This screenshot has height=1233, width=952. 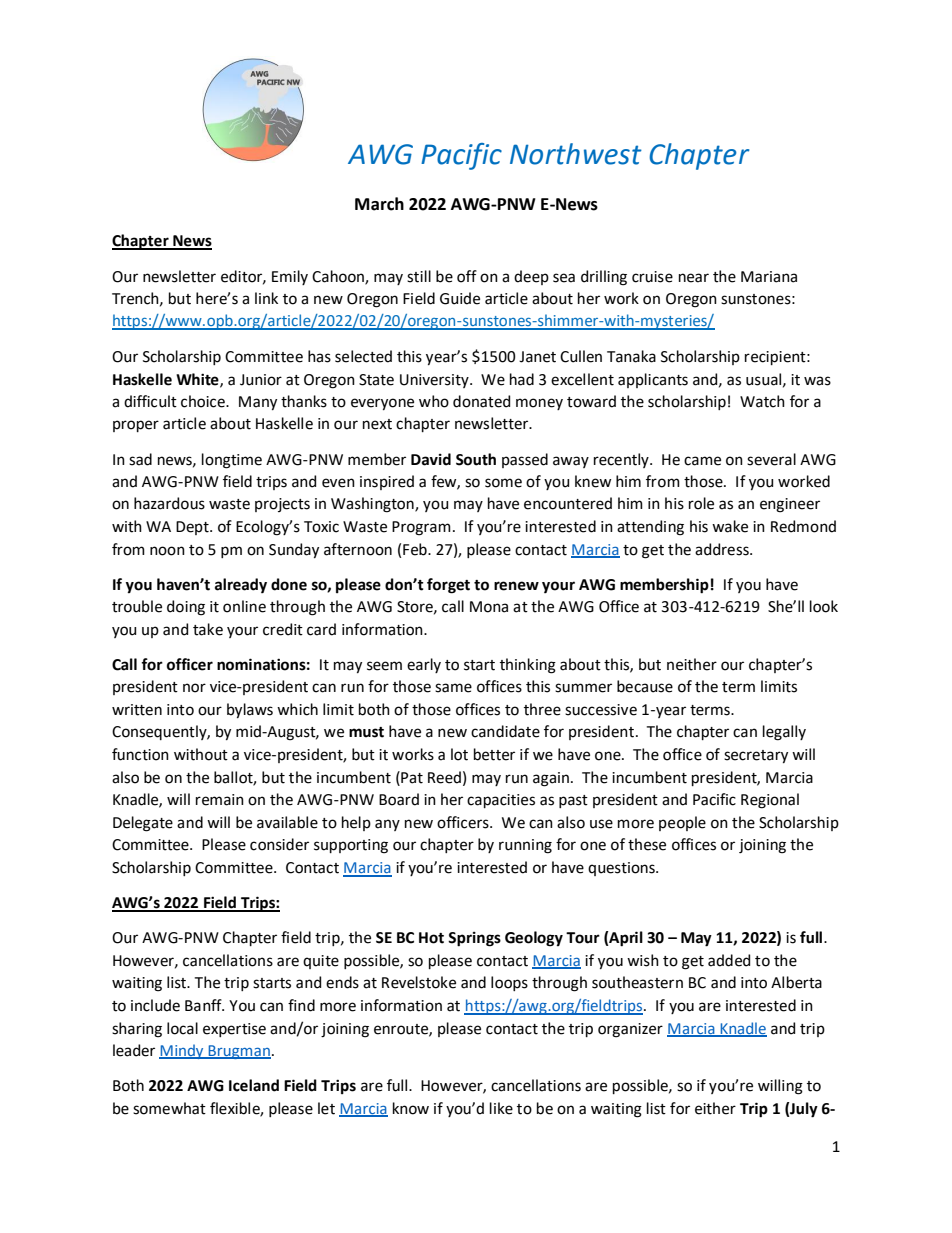 What do you see at coordinates (824, 606) in the screenshot?
I see `look` at bounding box center [824, 606].
